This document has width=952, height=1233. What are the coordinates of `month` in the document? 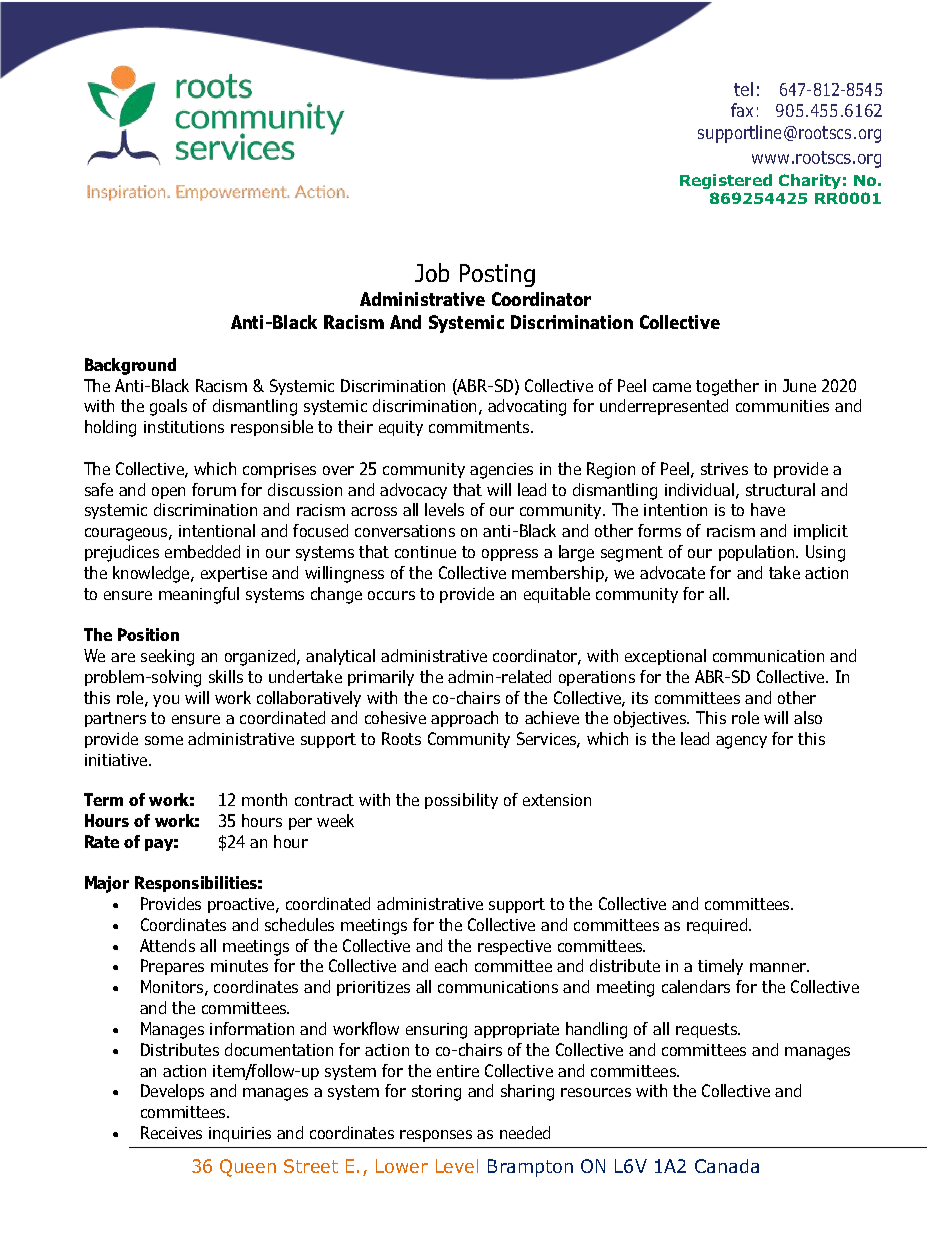 It's located at (264, 799).
